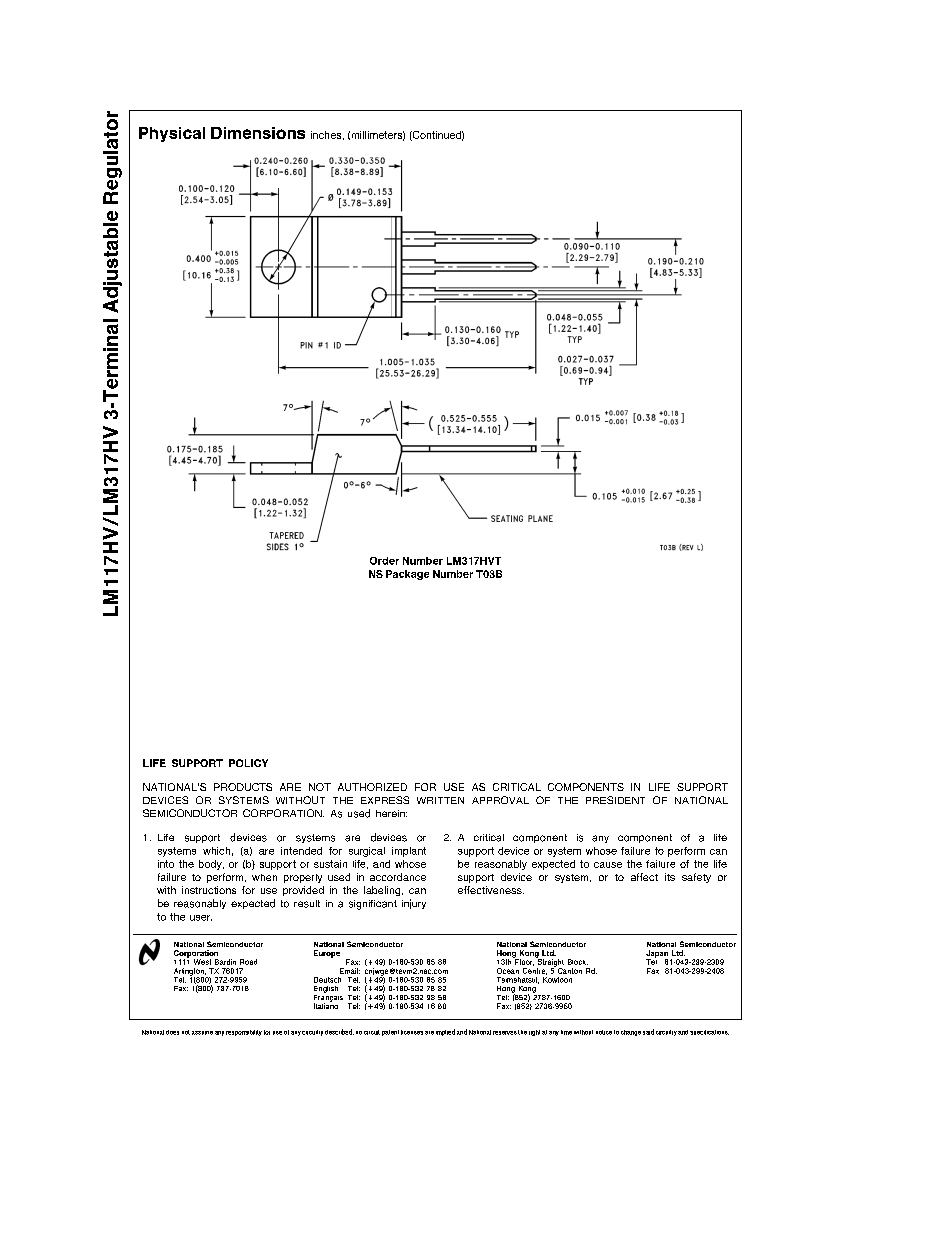  I want to click on Physical, so click(172, 134).
